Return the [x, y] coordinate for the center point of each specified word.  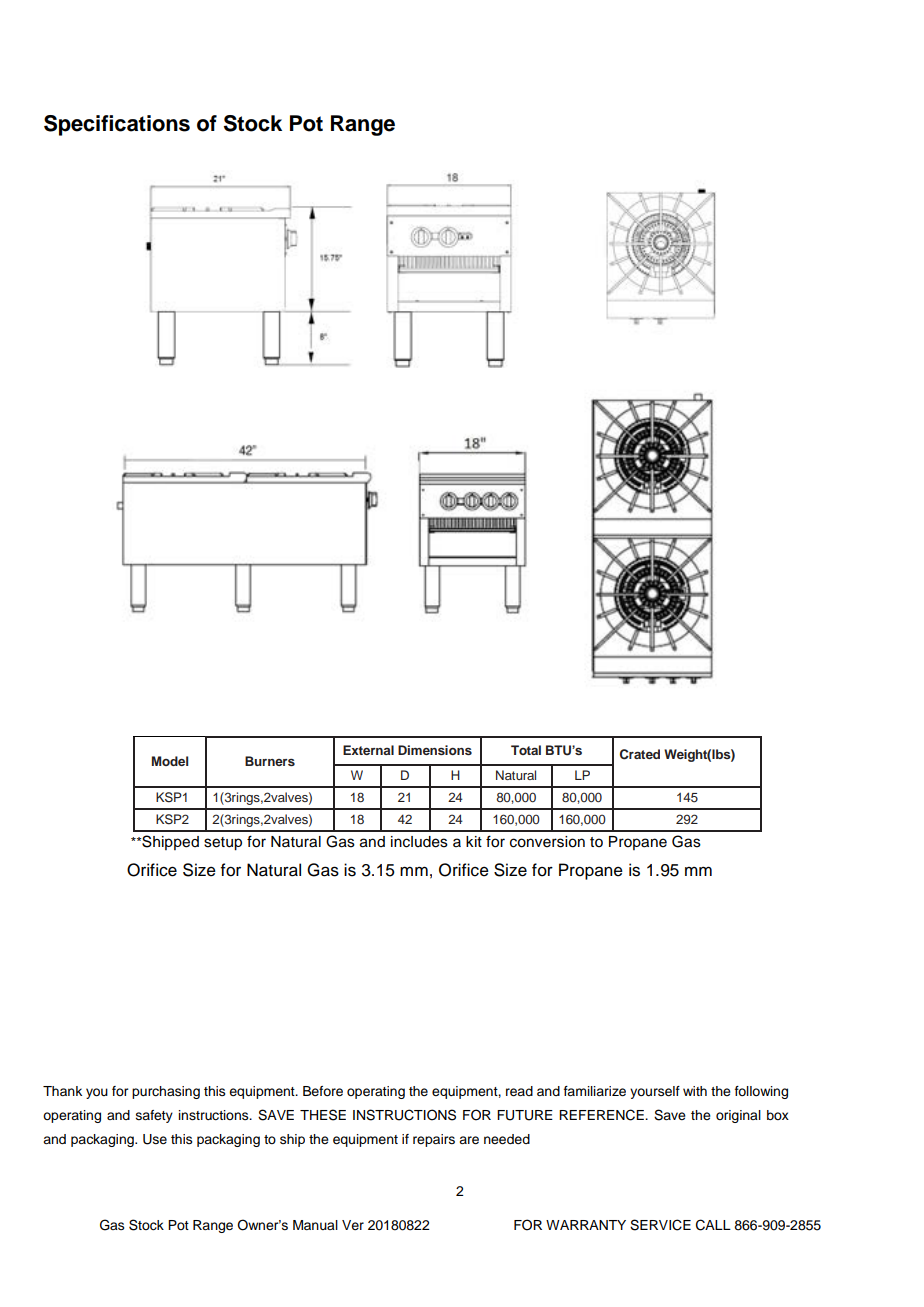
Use [155, 1139]
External [368, 750]
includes [419, 842]
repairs [434, 1140]
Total [526, 750]
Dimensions [435, 750]
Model [170, 761]
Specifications [117, 125]
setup [223, 844]
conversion [547, 842]
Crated [640, 754]
